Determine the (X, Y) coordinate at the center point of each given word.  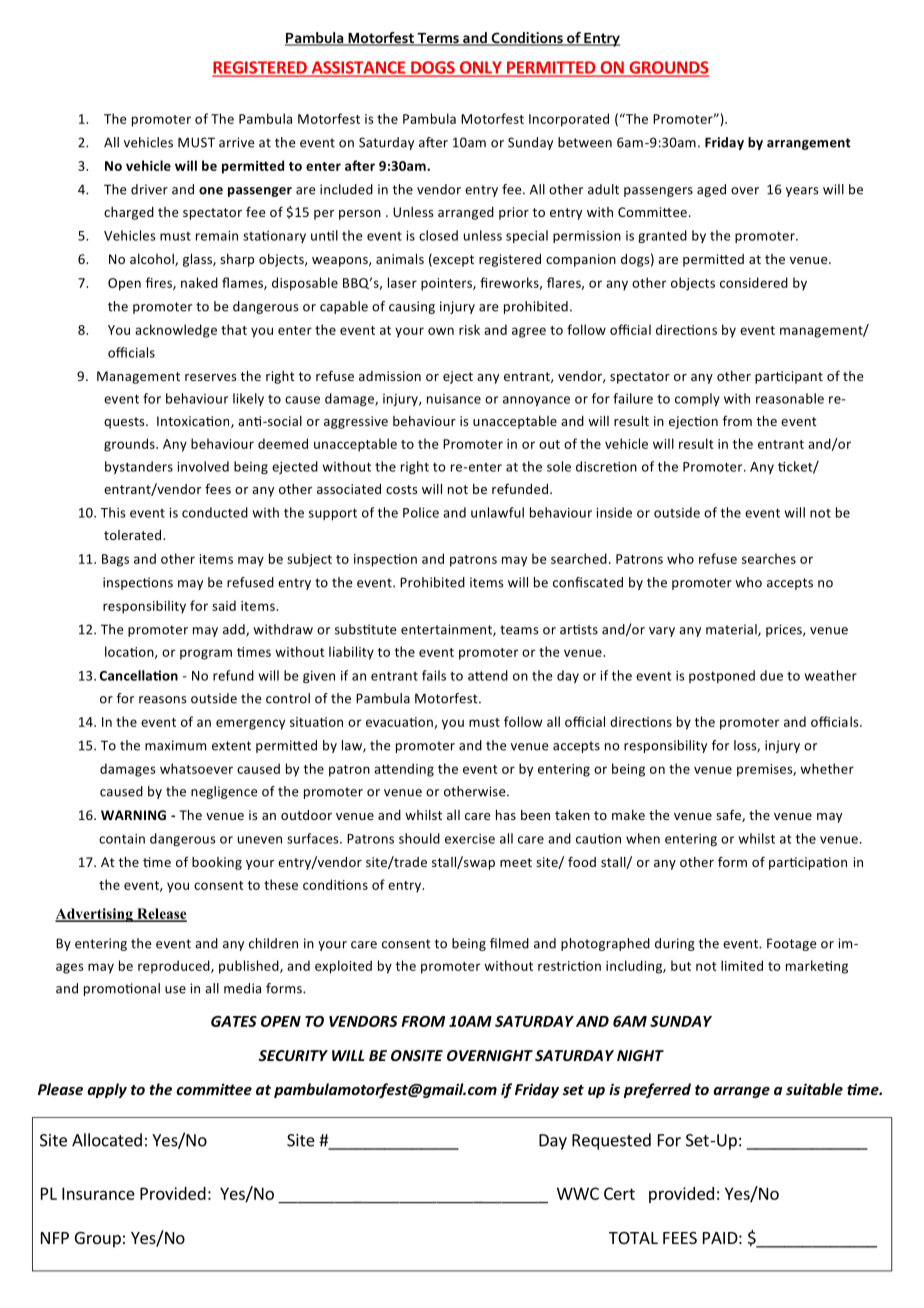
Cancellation (139, 675)
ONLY (480, 68)
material (732, 630)
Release (161, 915)
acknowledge (176, 331)
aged (711, 190)
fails (434, 675)
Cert (619, 1193)
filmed (509, 943)
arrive (236, 142)
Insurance (98, 1193)
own (441, 331)
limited (742, 965)
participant (789, 377)
